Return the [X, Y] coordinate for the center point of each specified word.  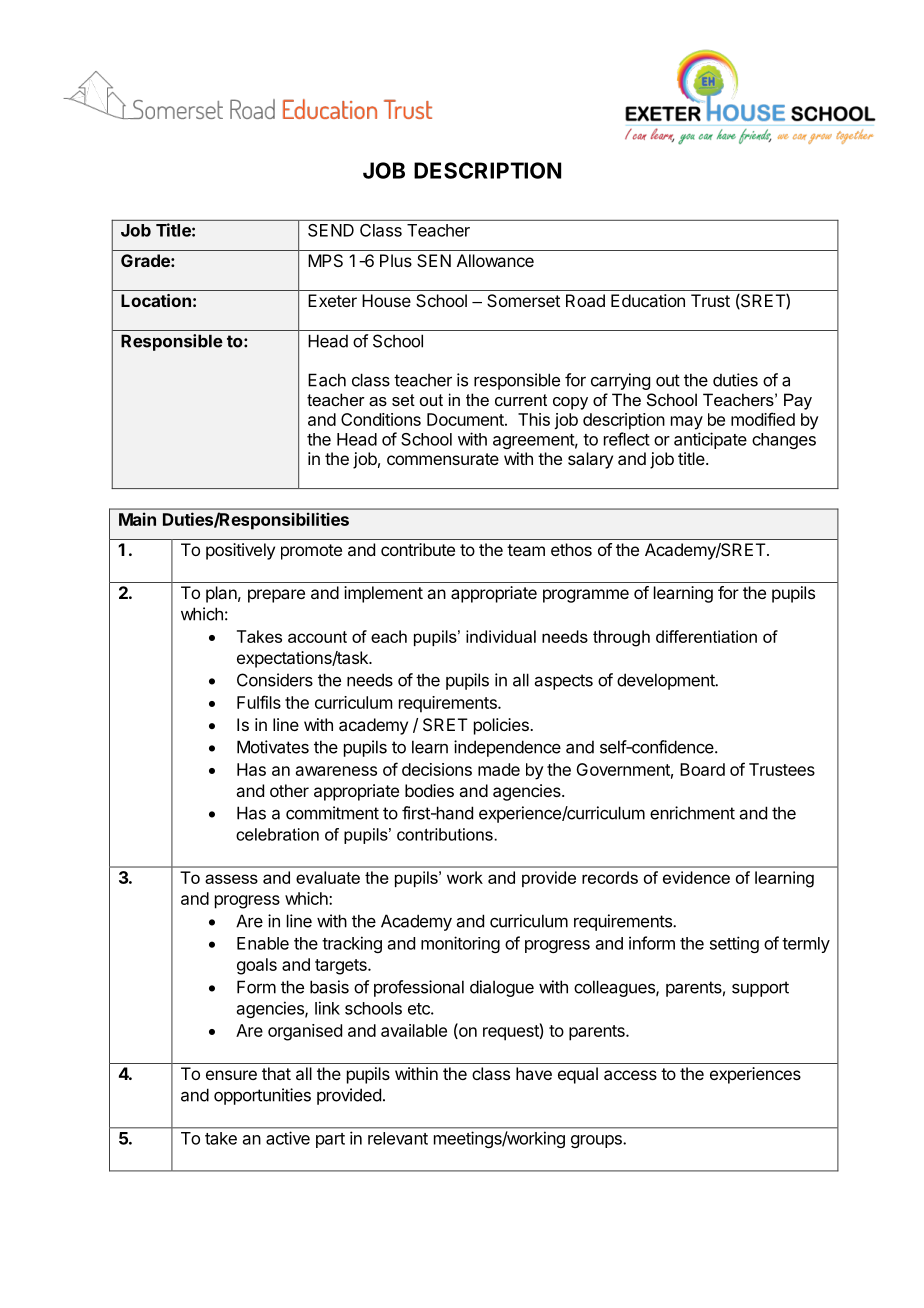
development [667, 681]
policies [502, 726]
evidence [696, 877]
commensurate [443, 459]
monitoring [460, 944]
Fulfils [259, 702]
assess [231, 879]
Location [156, 300]
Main [137, 519]
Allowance [495, 260]
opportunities [262, 1096]
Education [648, 300]
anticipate [710, 440]
